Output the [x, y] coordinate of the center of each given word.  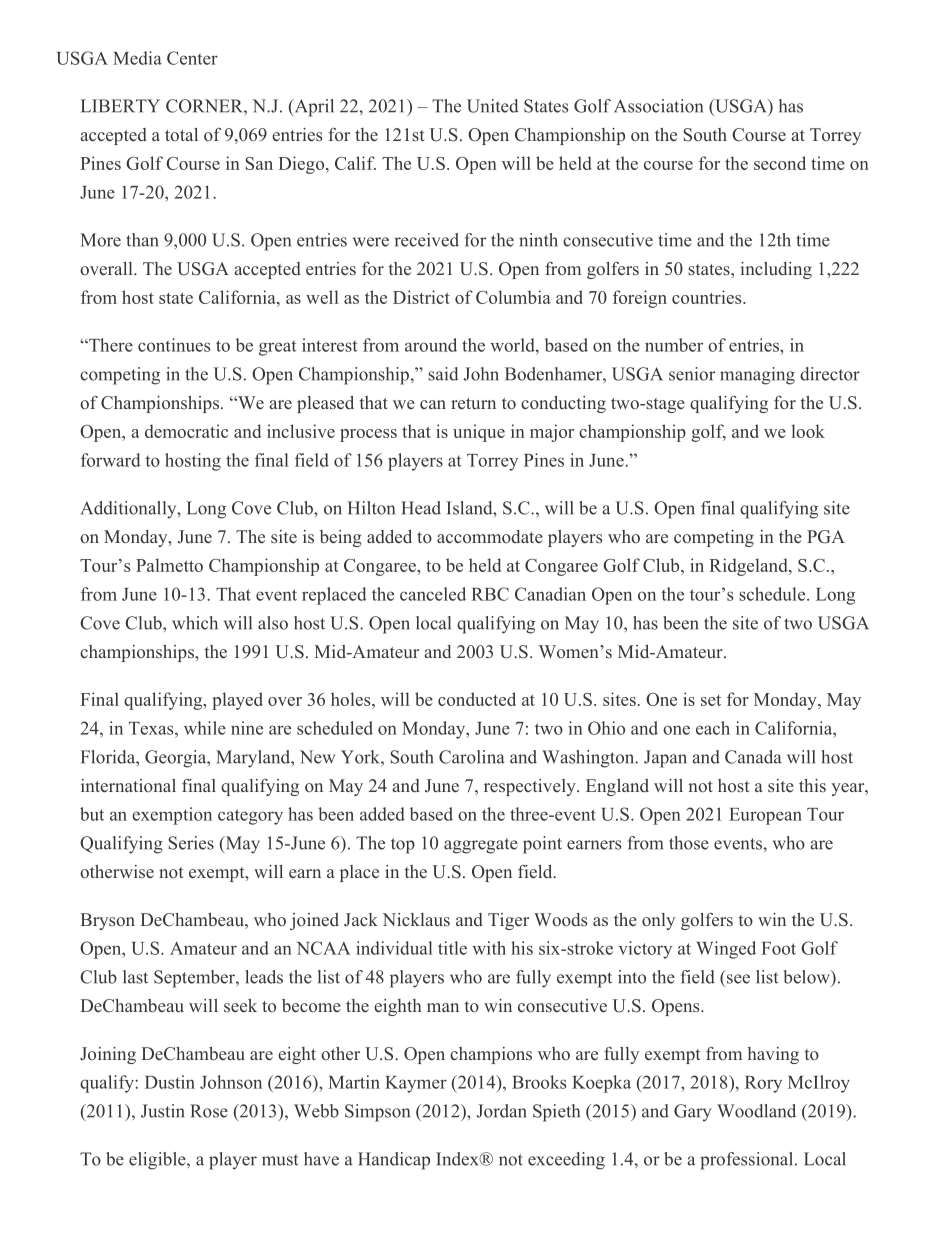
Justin [163, 1111]
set [711, 700]
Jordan [502, 1111]
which [195, 623]
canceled [433, 594]
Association [658, 106]
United [492, 106]
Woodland [756, 1111]
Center [192, 58]
